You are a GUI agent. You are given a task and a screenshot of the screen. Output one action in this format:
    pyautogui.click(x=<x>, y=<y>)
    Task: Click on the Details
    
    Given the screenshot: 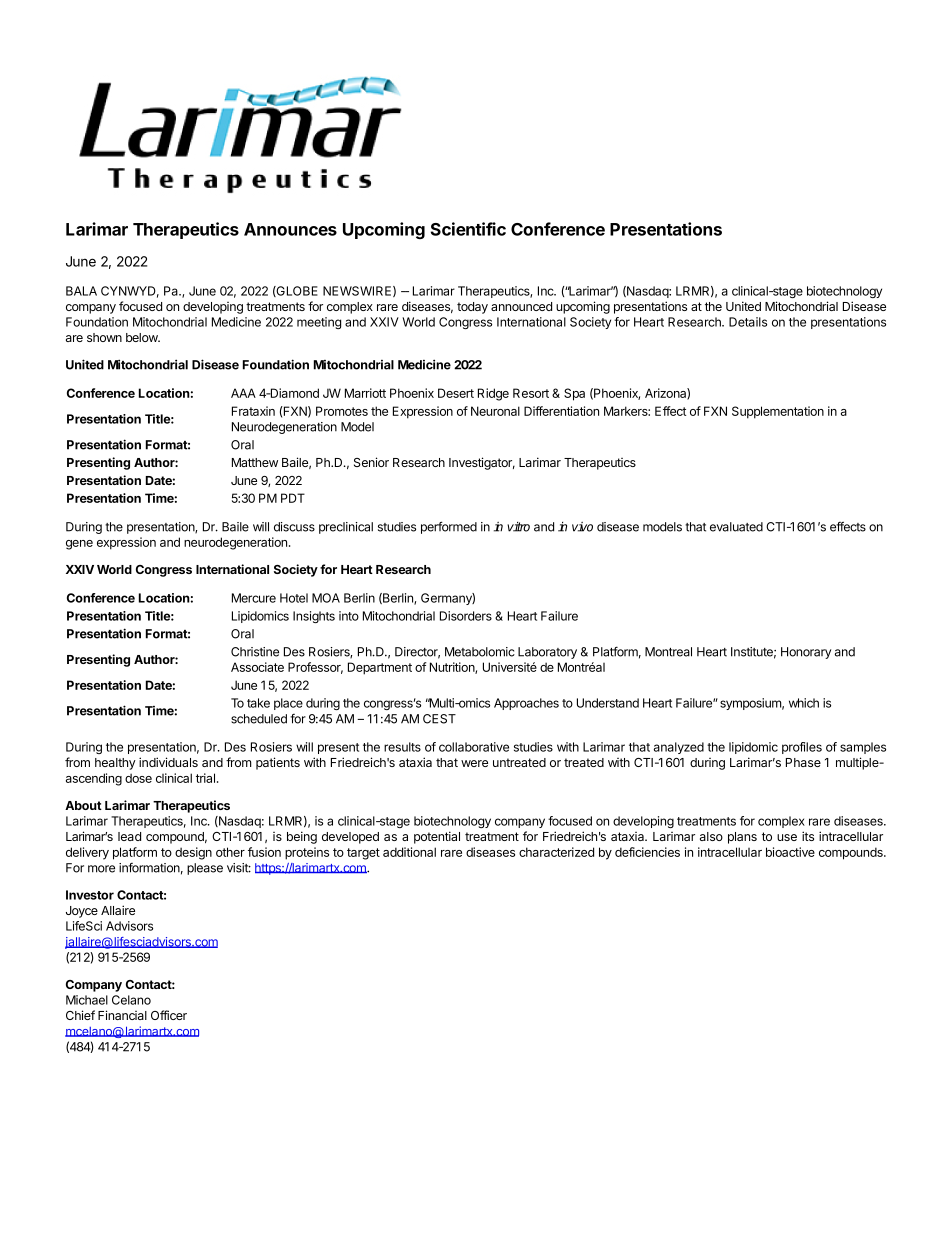 What is the action you would take?
    pyautogui.click(x=748, y=322)
